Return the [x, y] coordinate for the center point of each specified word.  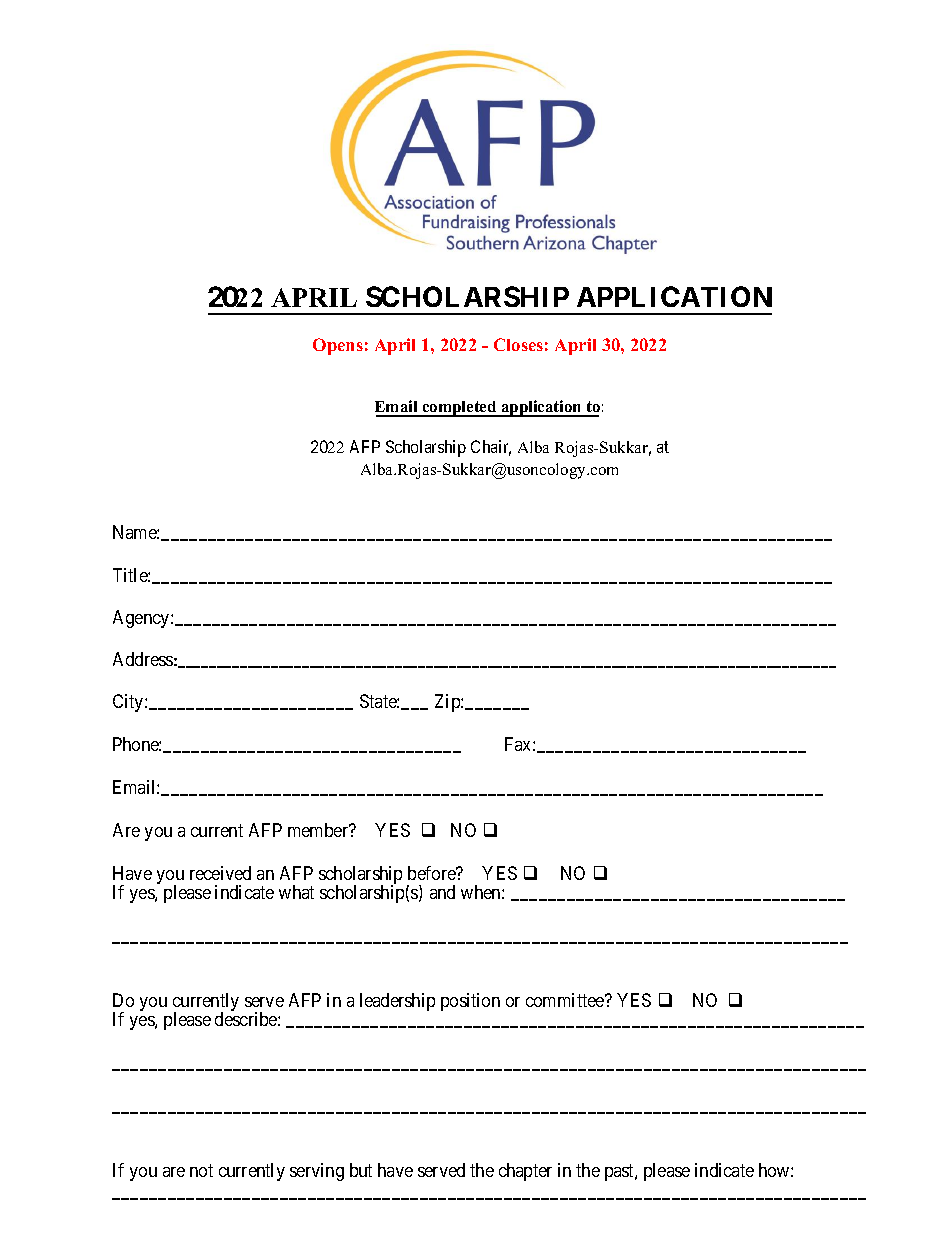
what [296, 892]
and [442, 892]
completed [459, 409]
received [220, 873]
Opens [338, 346]
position [470, 1002]
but [361, 1170]
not [201, 1170]
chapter [525, 1172]
